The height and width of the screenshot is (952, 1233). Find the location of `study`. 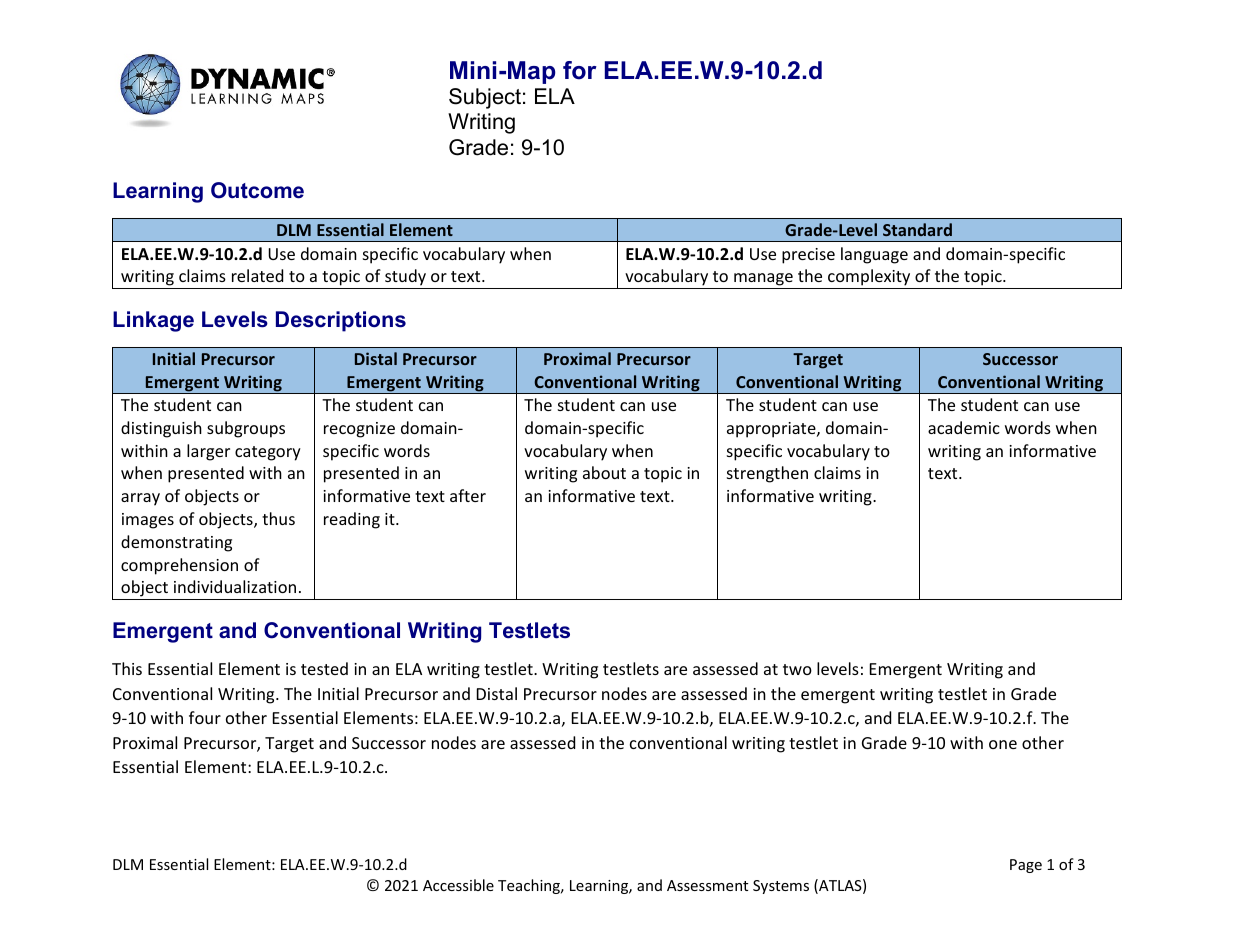

study is located at coordinates (406, 279).
